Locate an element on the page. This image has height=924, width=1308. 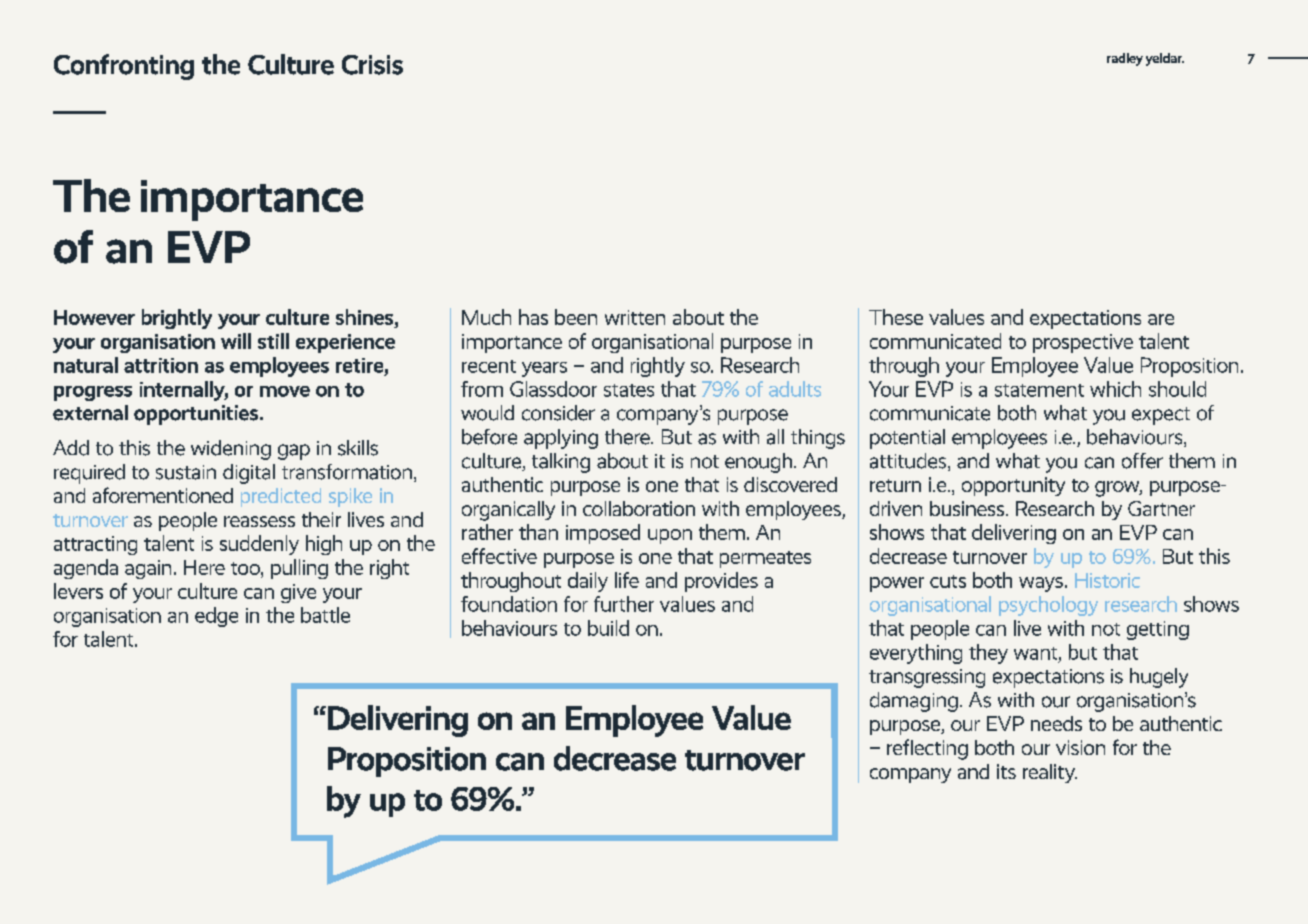
consider is located at coordinates (558, 413).
